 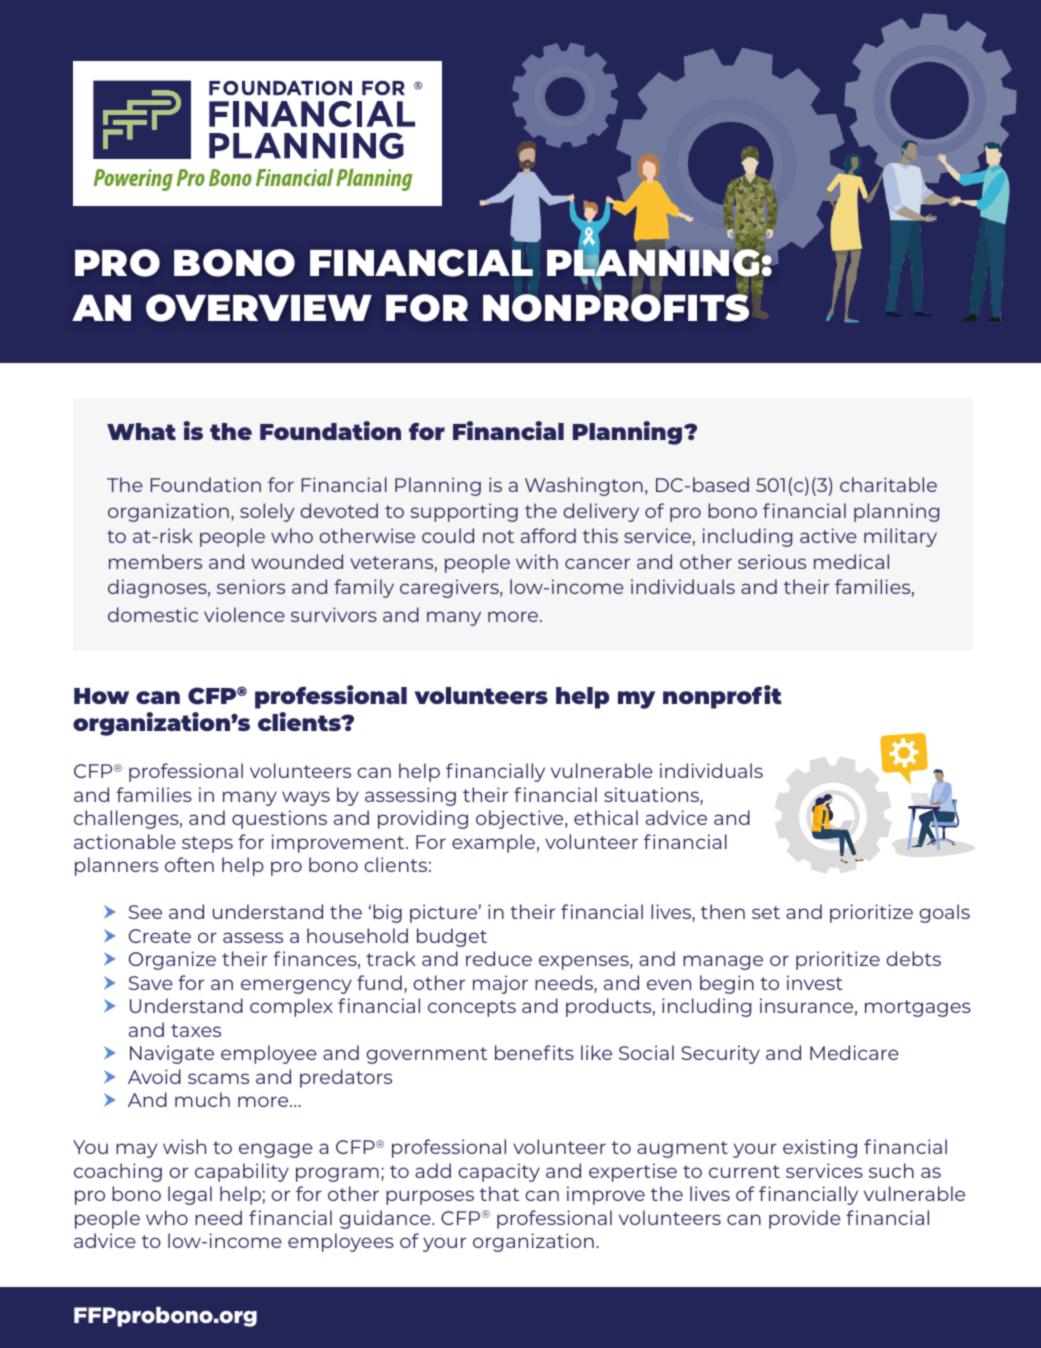 What do you see at coordinates (652, 796) in the page?
I see `situations` at bounding box center [652, 796].
